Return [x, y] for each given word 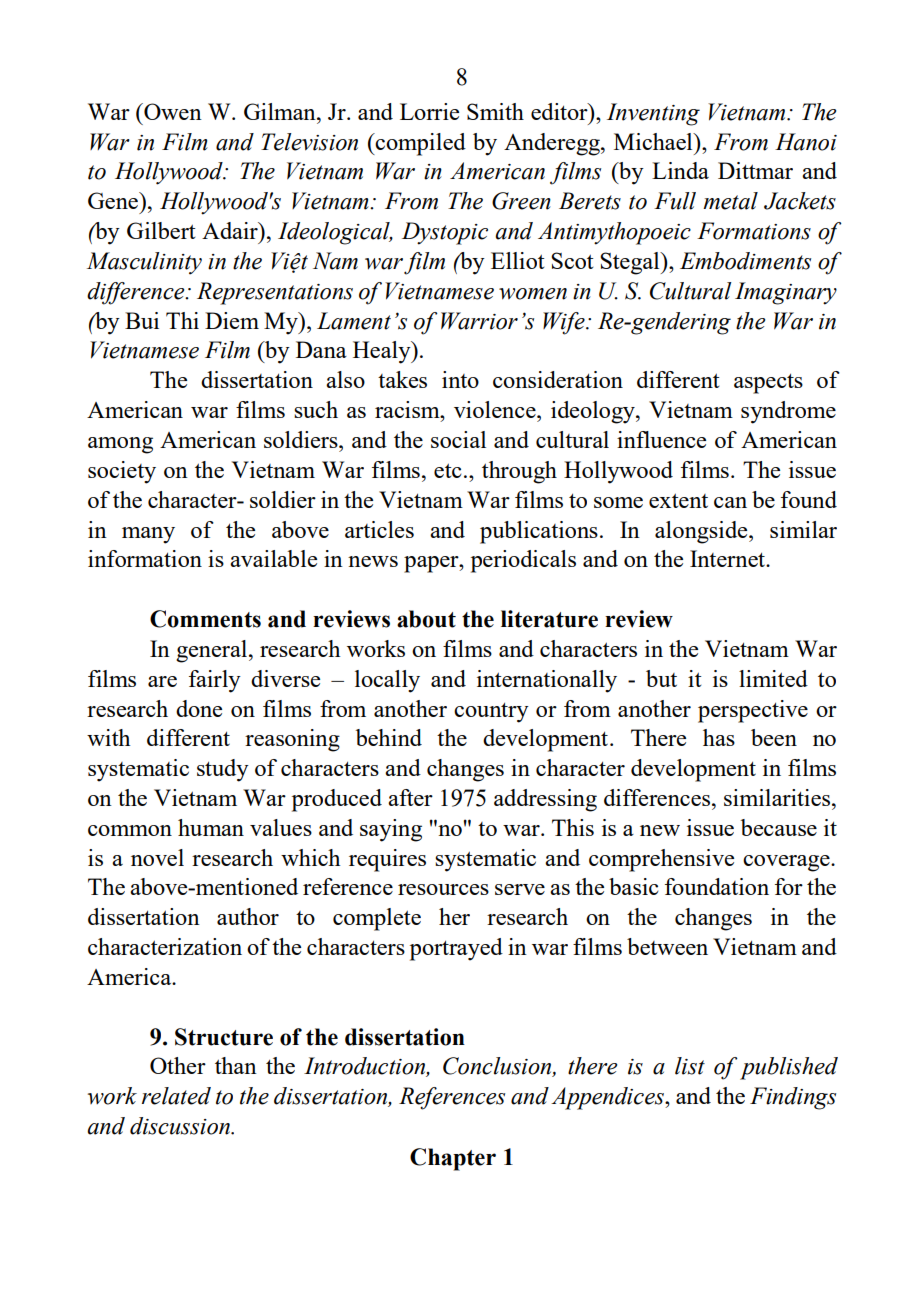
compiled [420, 144]
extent [678, 500]
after [410, 797]
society [122, 472]
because [779, 827]
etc [448, 470]
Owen [172, 111]
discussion [181, 1126]
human [211, 827]
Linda [680, 170]
